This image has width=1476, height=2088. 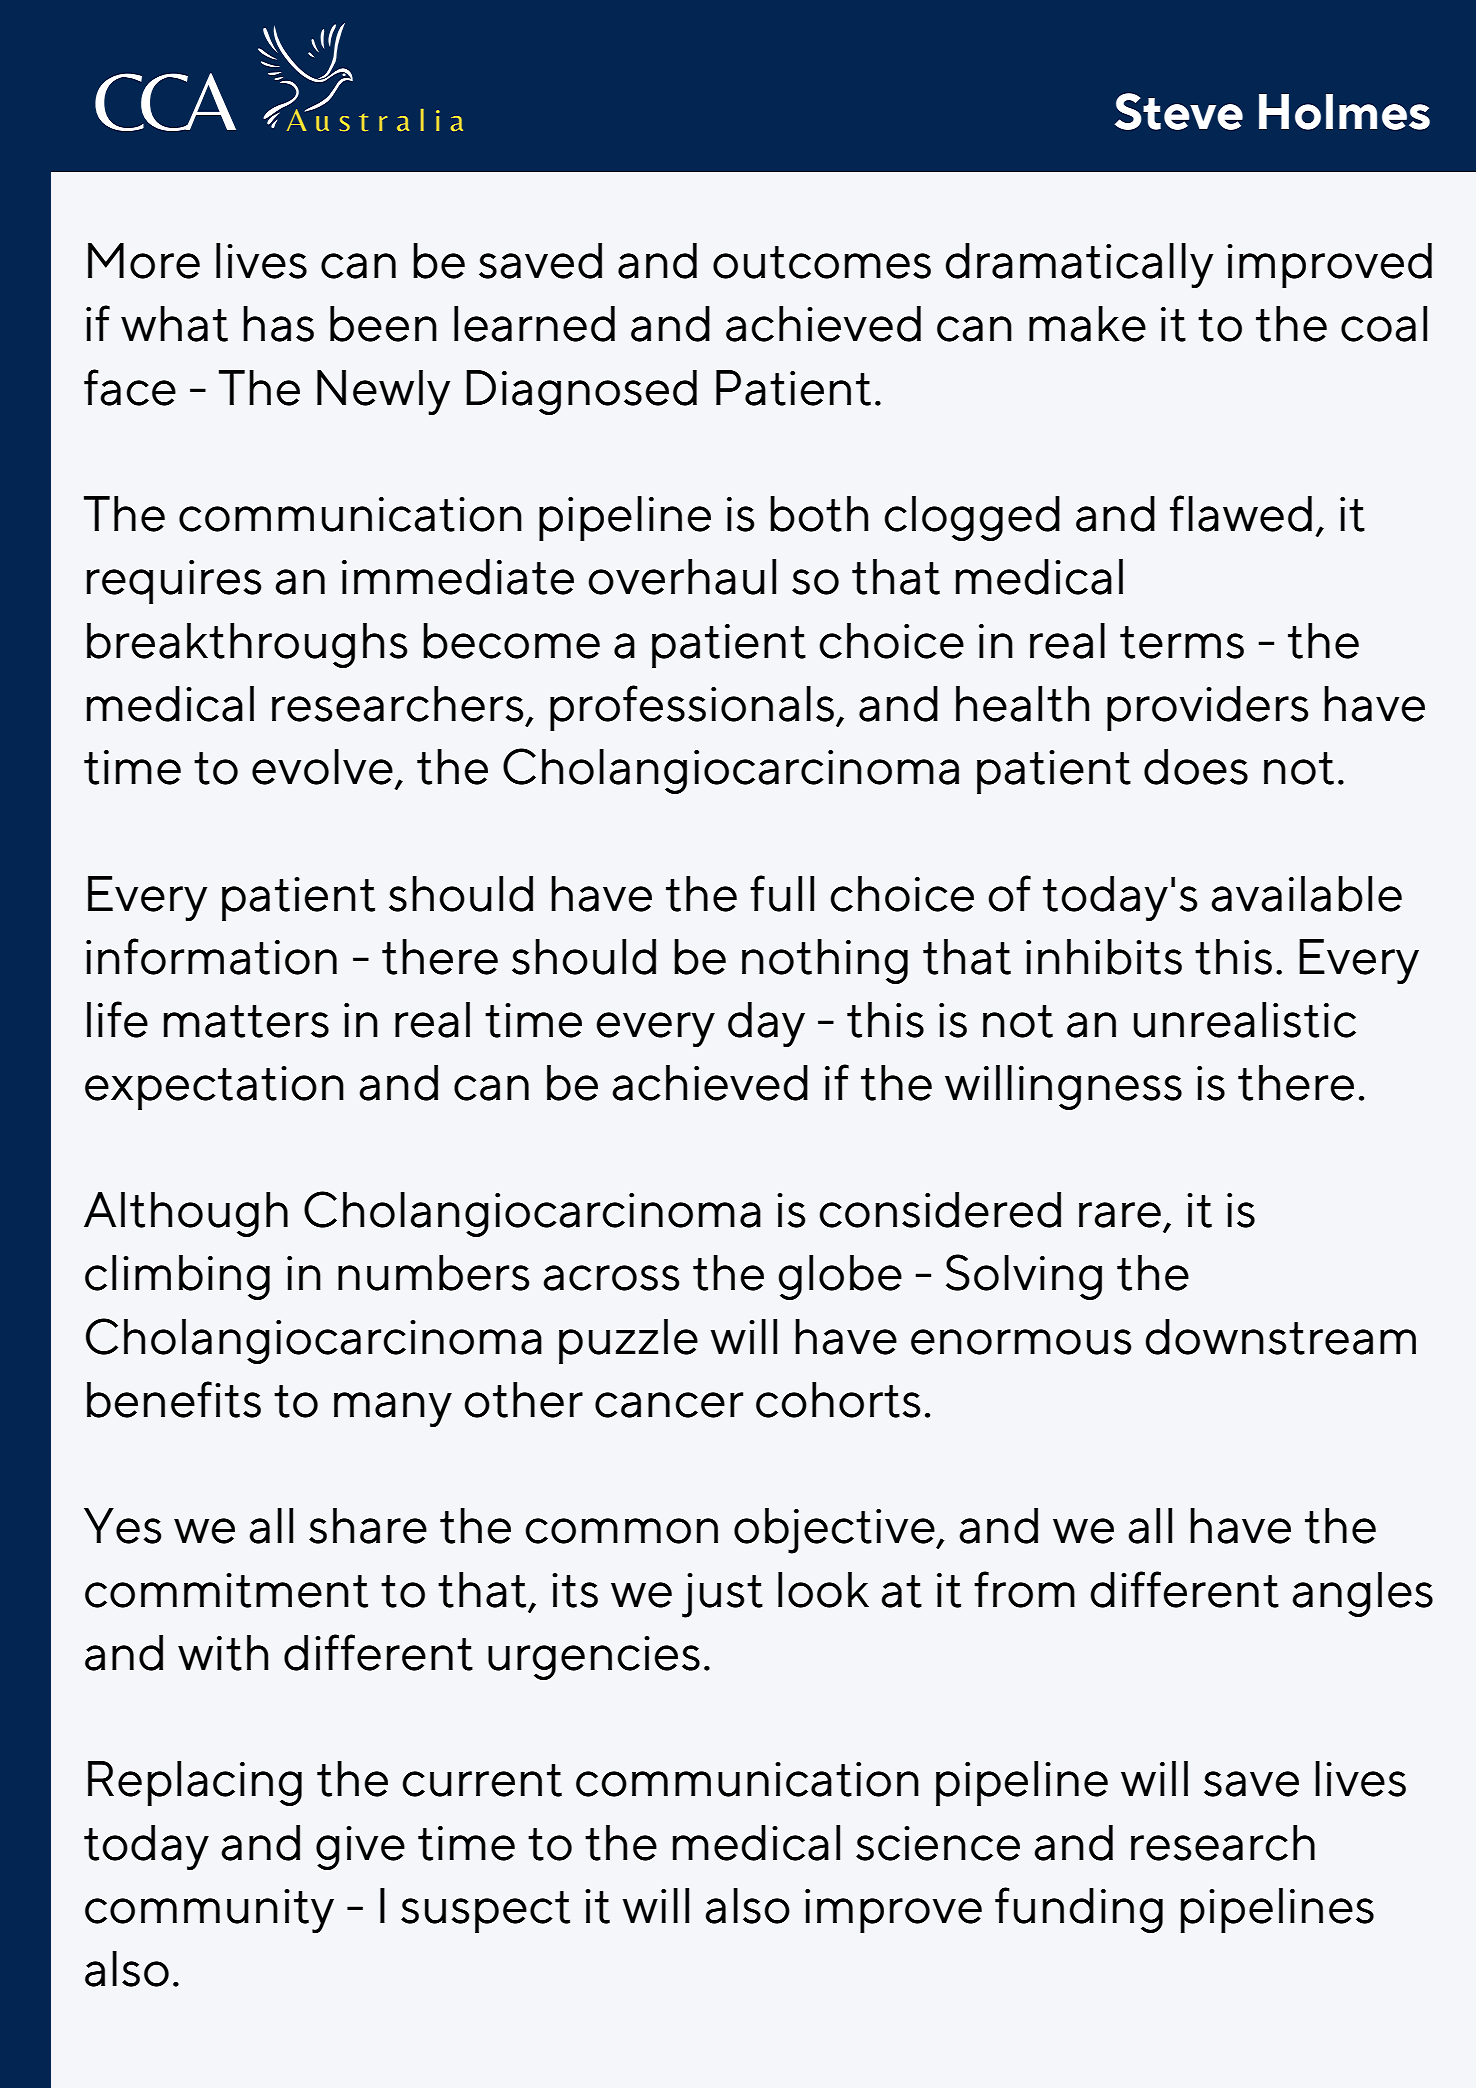 What do you see at coordinates (1179, 111) in the image?
I see `Steve` at bounding box center [1179, 111].
